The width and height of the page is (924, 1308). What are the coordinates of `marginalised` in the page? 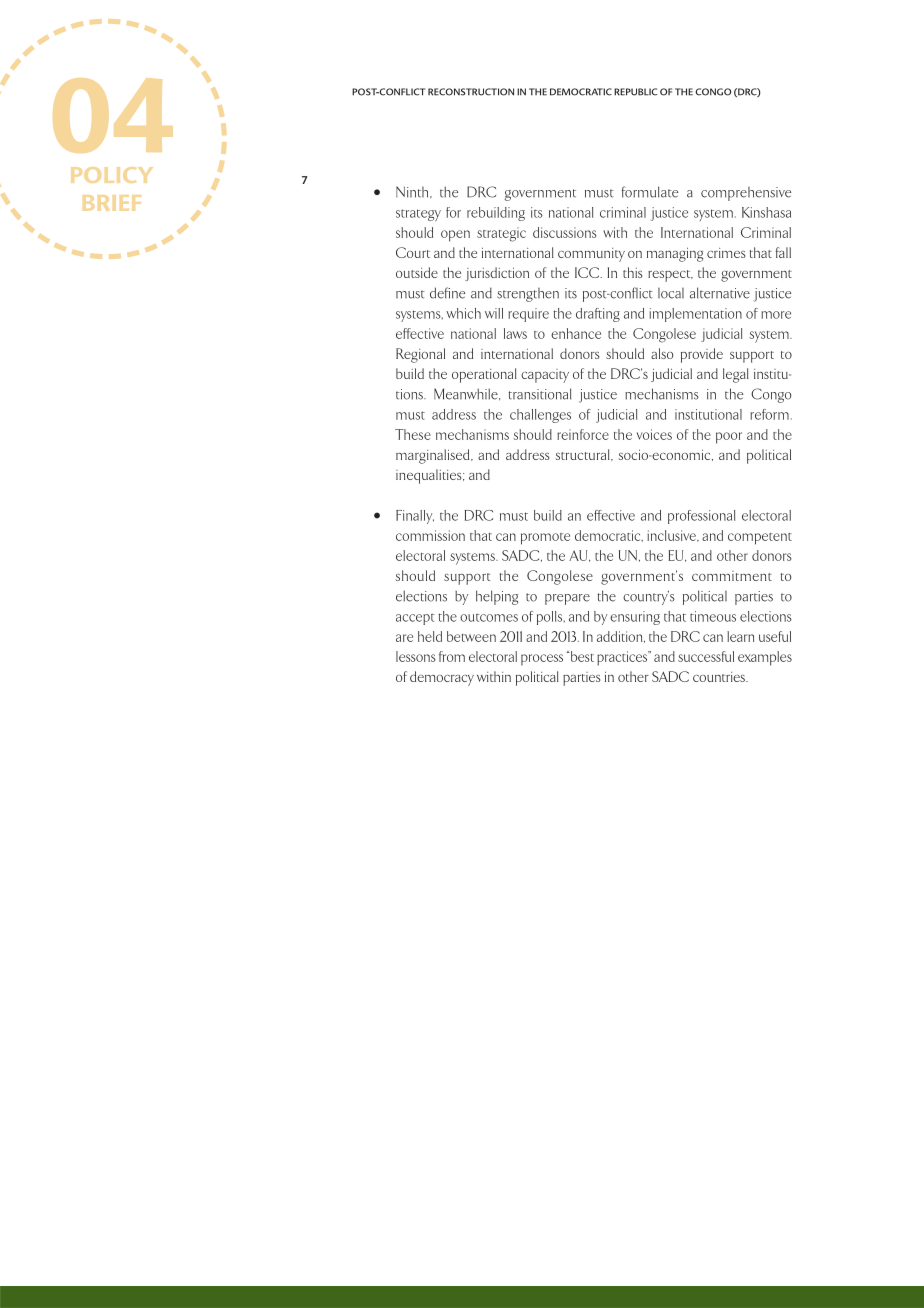 It's located at (434, 456).
